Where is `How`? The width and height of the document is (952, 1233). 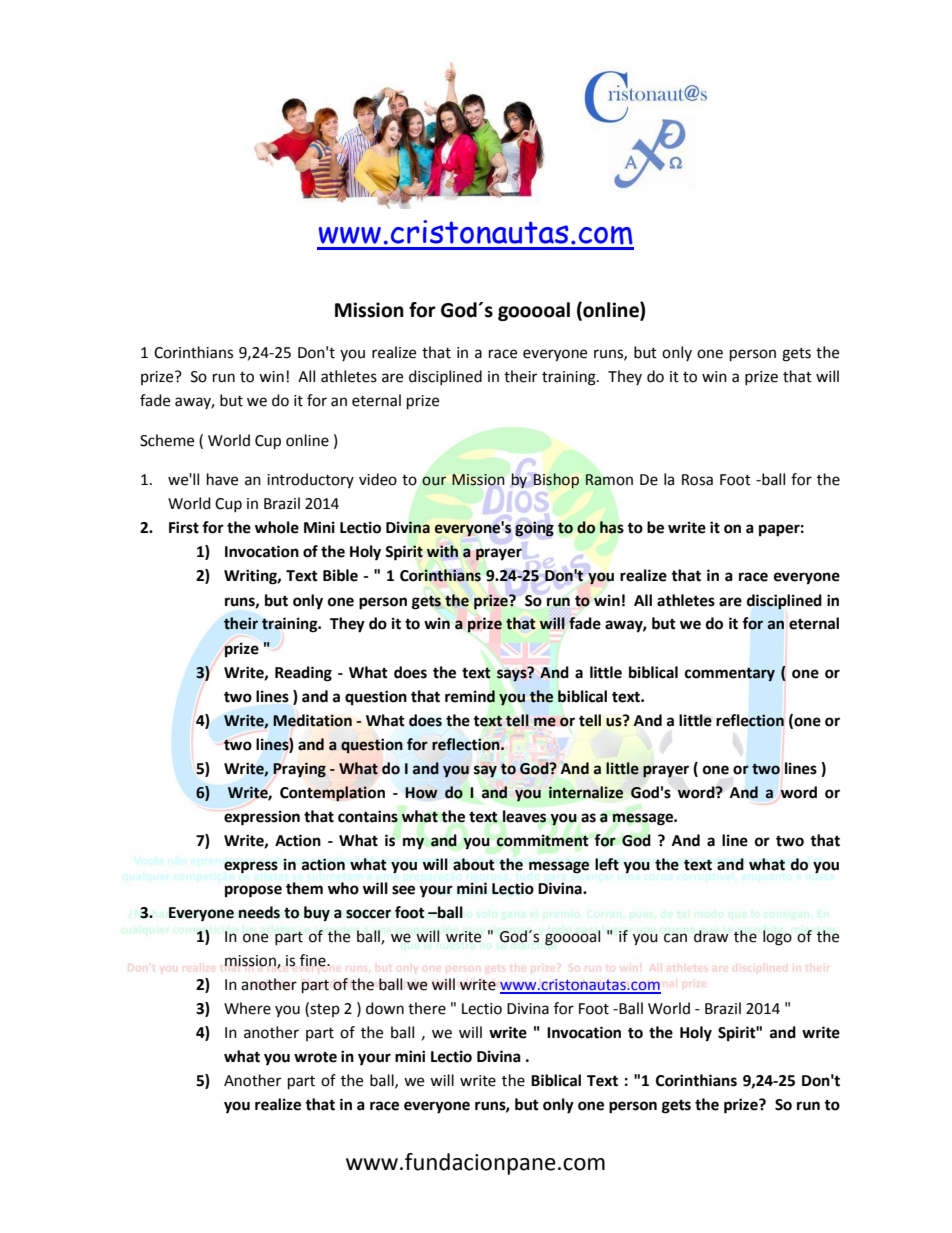
How is located at coordinates (421, 793).
